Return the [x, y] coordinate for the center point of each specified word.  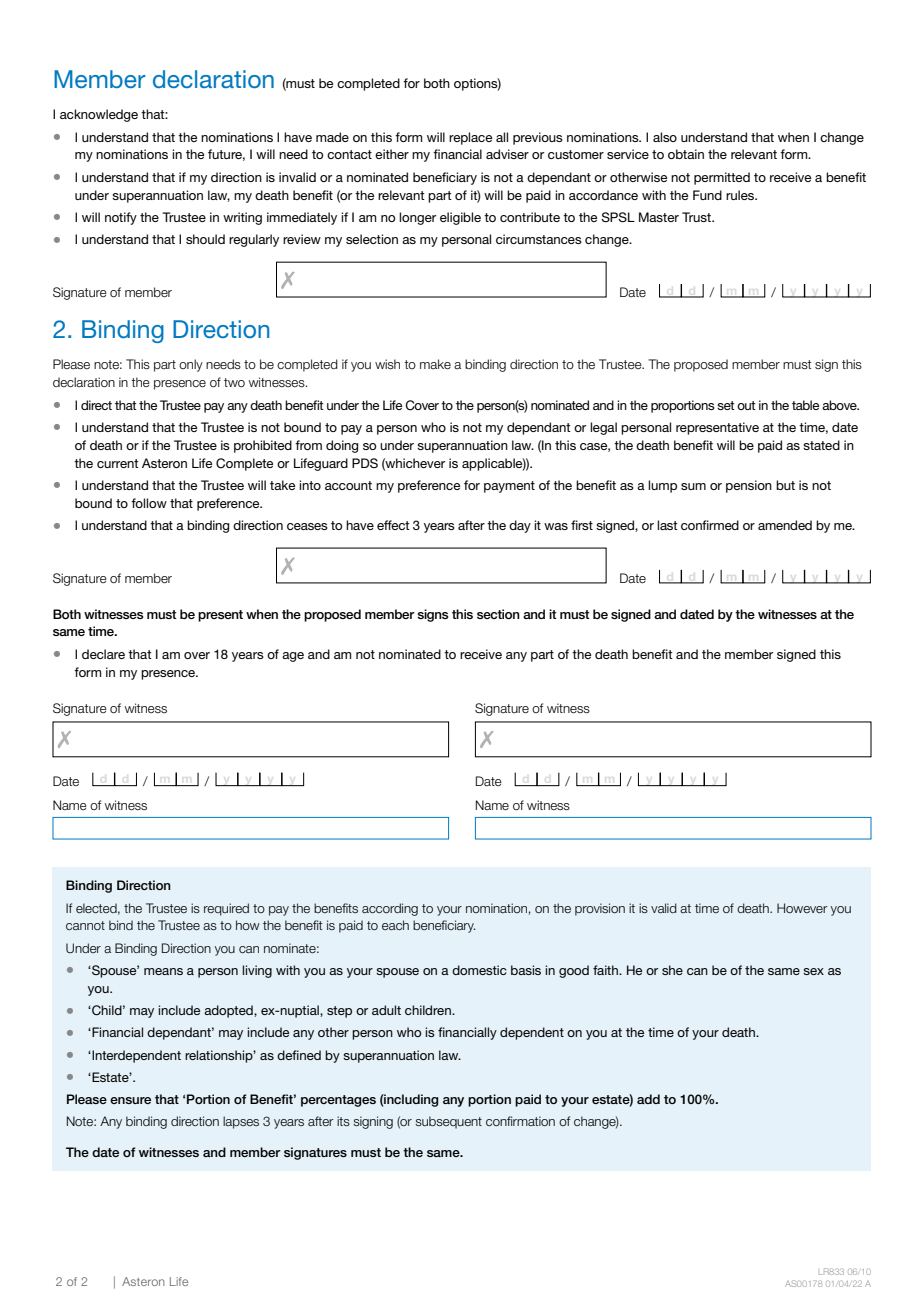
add [648, 1099]
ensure [130, 1100]
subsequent [448, 1122]
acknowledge [99, 115]
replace [470, 138]
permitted [722, 178]
